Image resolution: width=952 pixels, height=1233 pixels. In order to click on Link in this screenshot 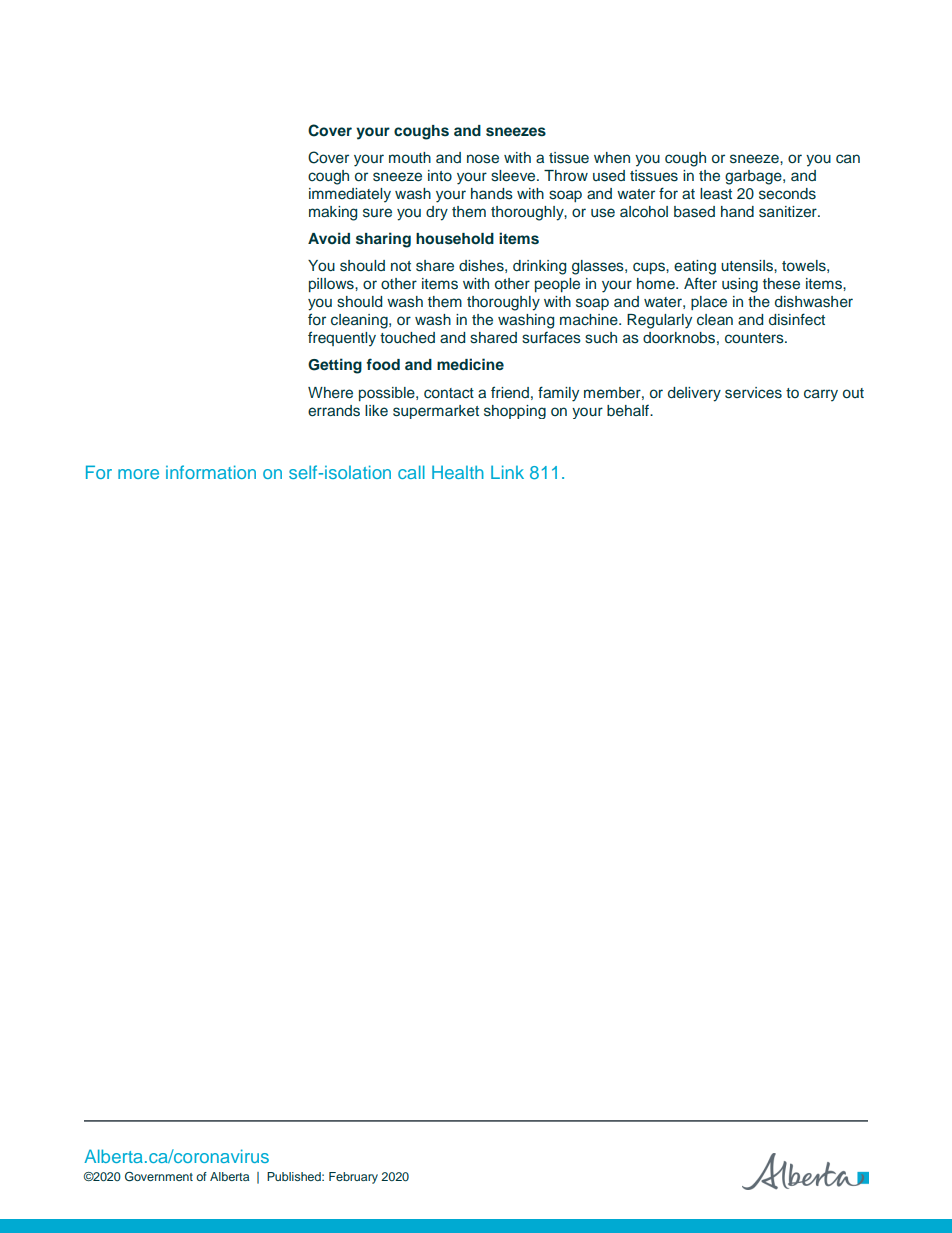, I will do `click(507, 472)`.
